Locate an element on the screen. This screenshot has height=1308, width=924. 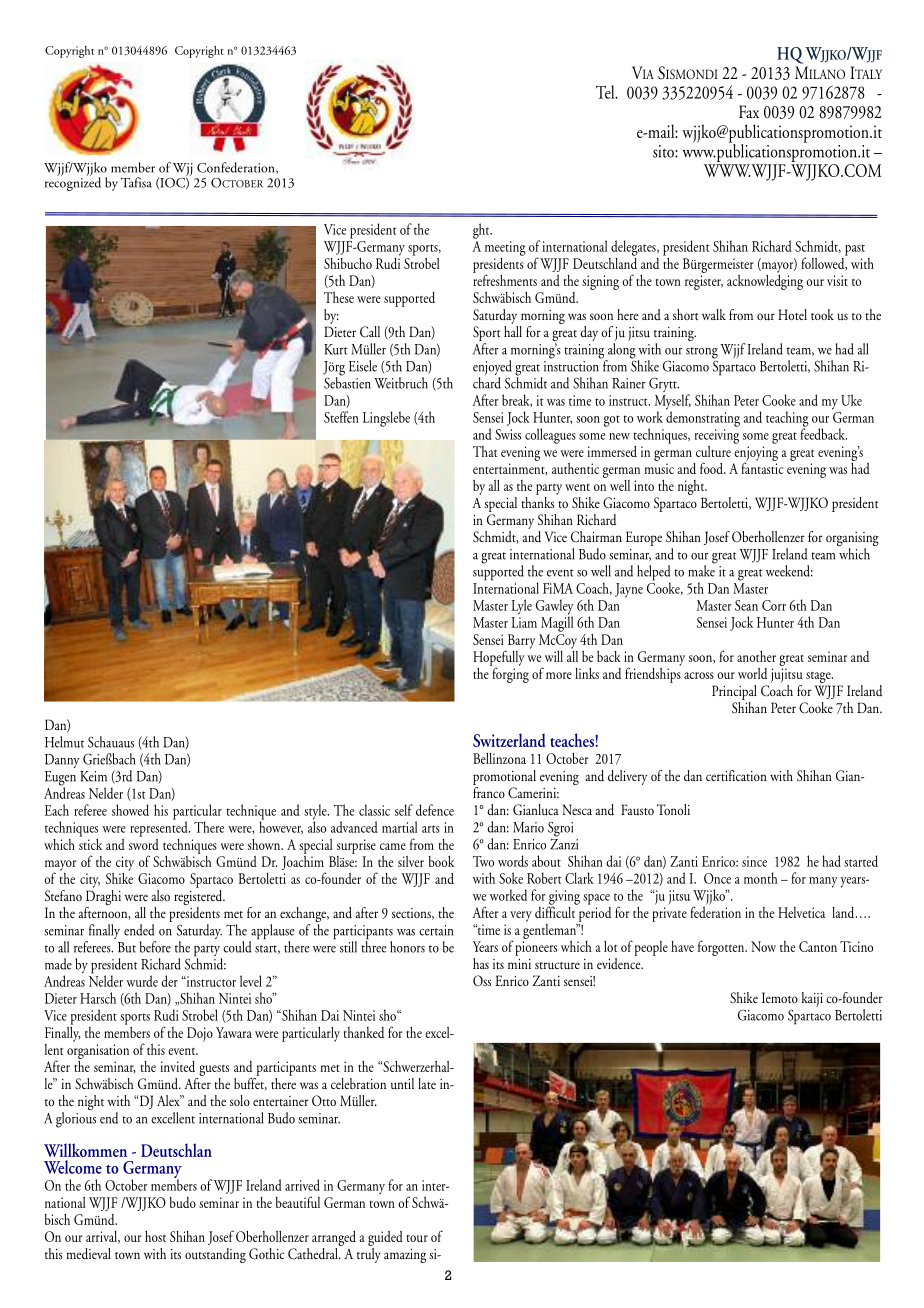
meeting is located at coordinates (505, 248).
